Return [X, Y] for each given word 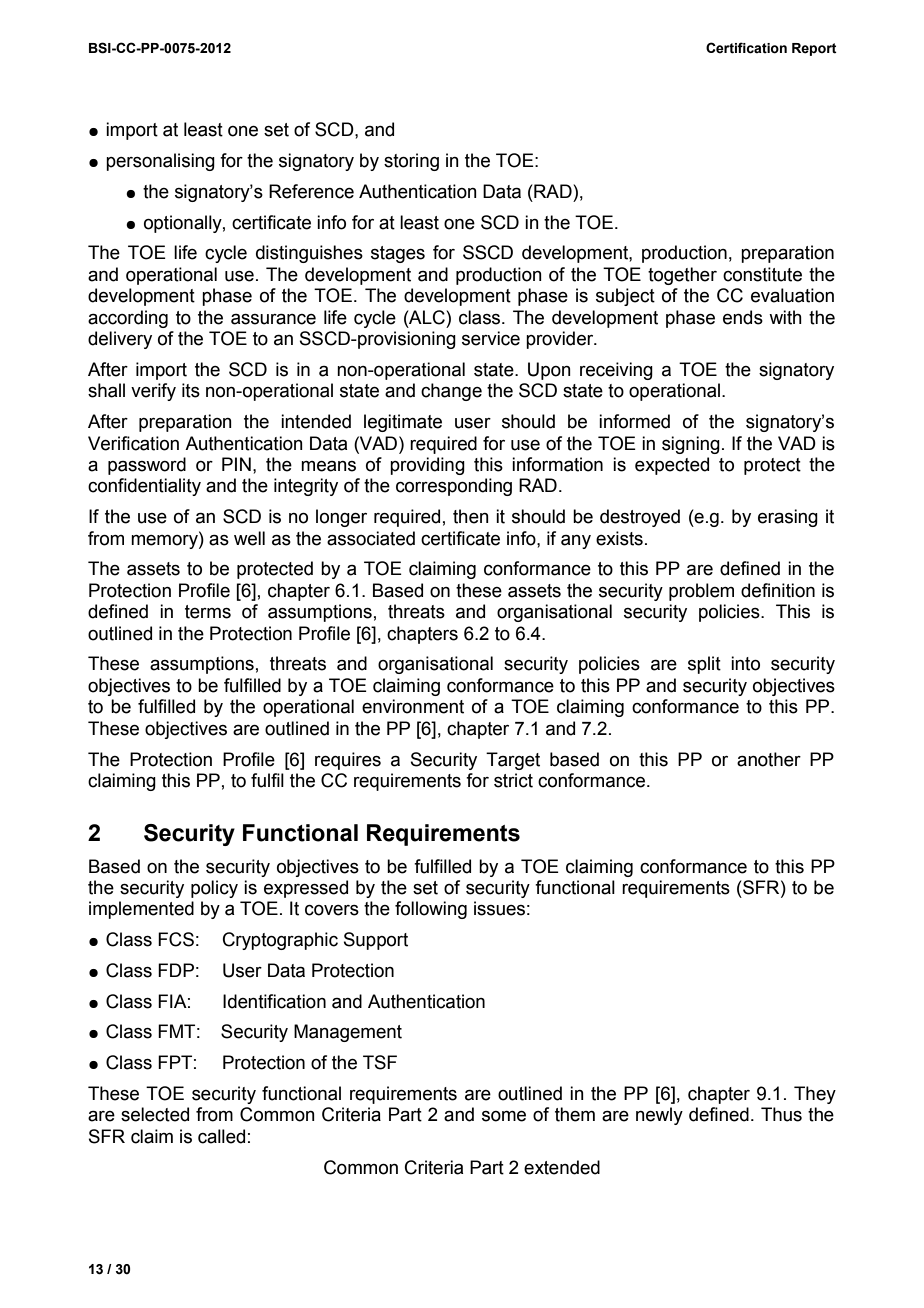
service [491, 338]
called [221, 1136]
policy [214, 889]
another [769, 759]
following [431, 910]
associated [371, 538]
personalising [160, 162]
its [191, 390]
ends [743, 317]
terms [208, 612]
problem [701, 592]
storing [411, 162]
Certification [746, 48]
